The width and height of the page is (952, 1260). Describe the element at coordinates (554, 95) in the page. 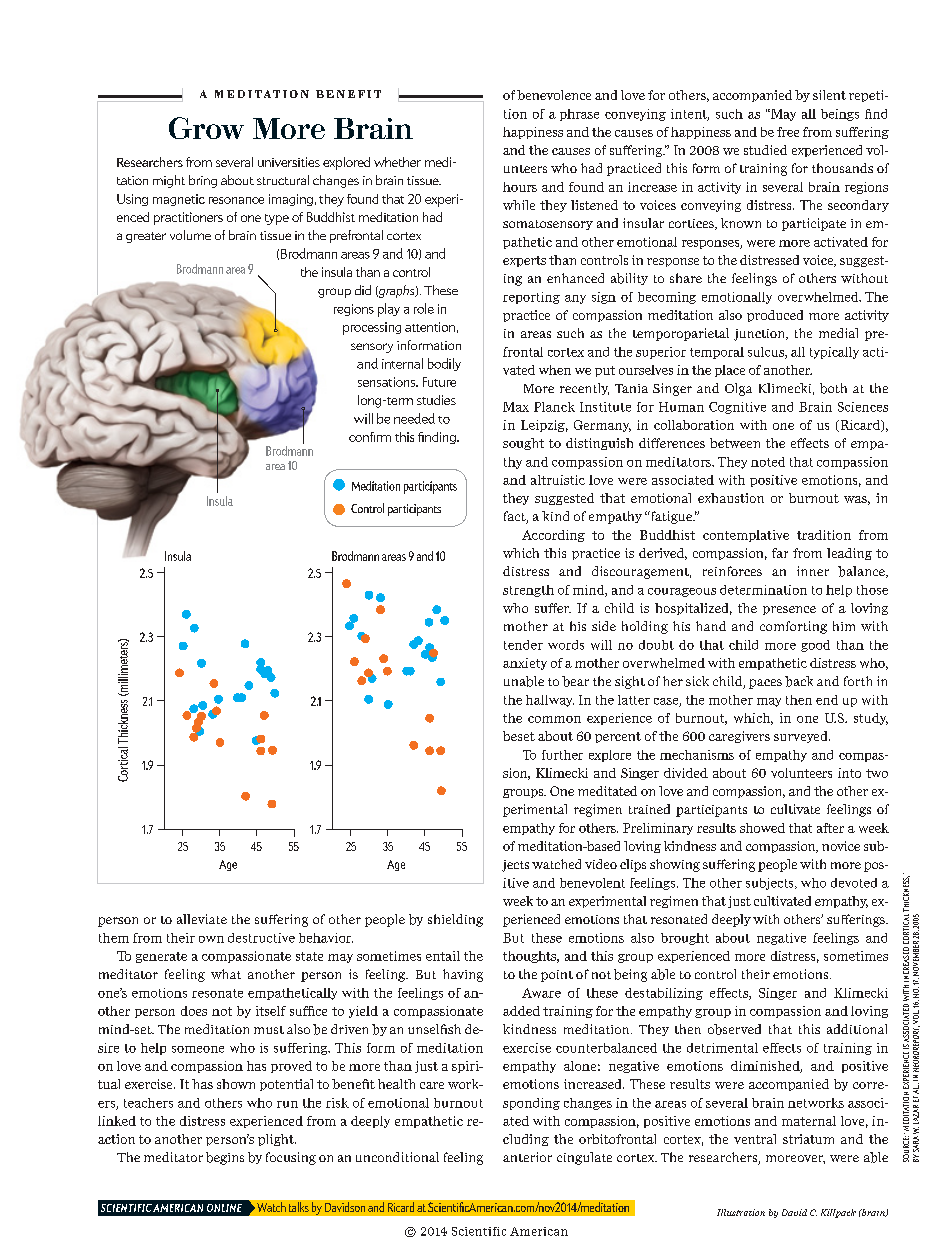

I see `benevolence` at that location.
